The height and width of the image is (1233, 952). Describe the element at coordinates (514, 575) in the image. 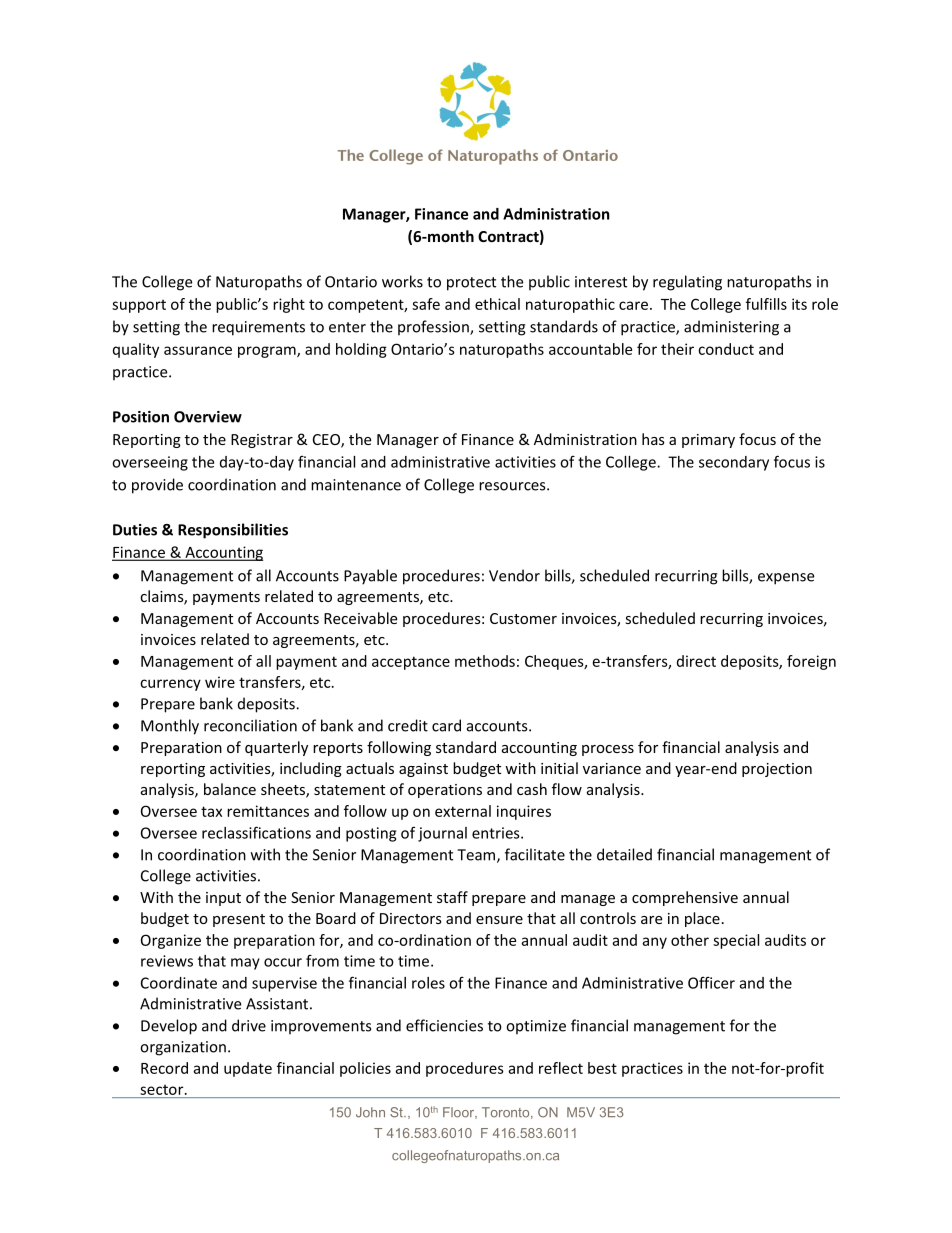

I see `Vendor` at that location.
